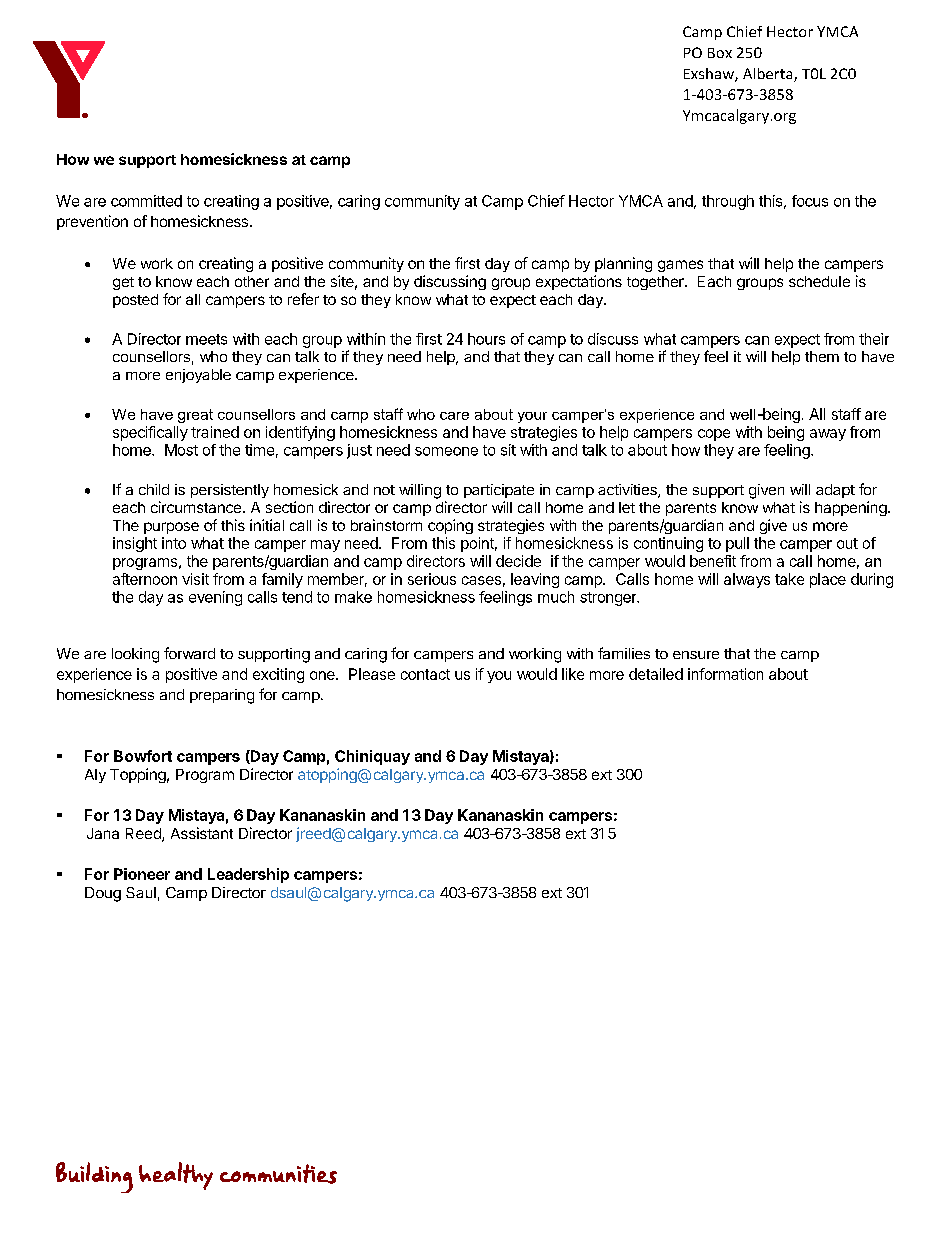  What do you see at coordinates (623, 264) in the screenshot?
I see `planning` at bounding box center [623, 264].
